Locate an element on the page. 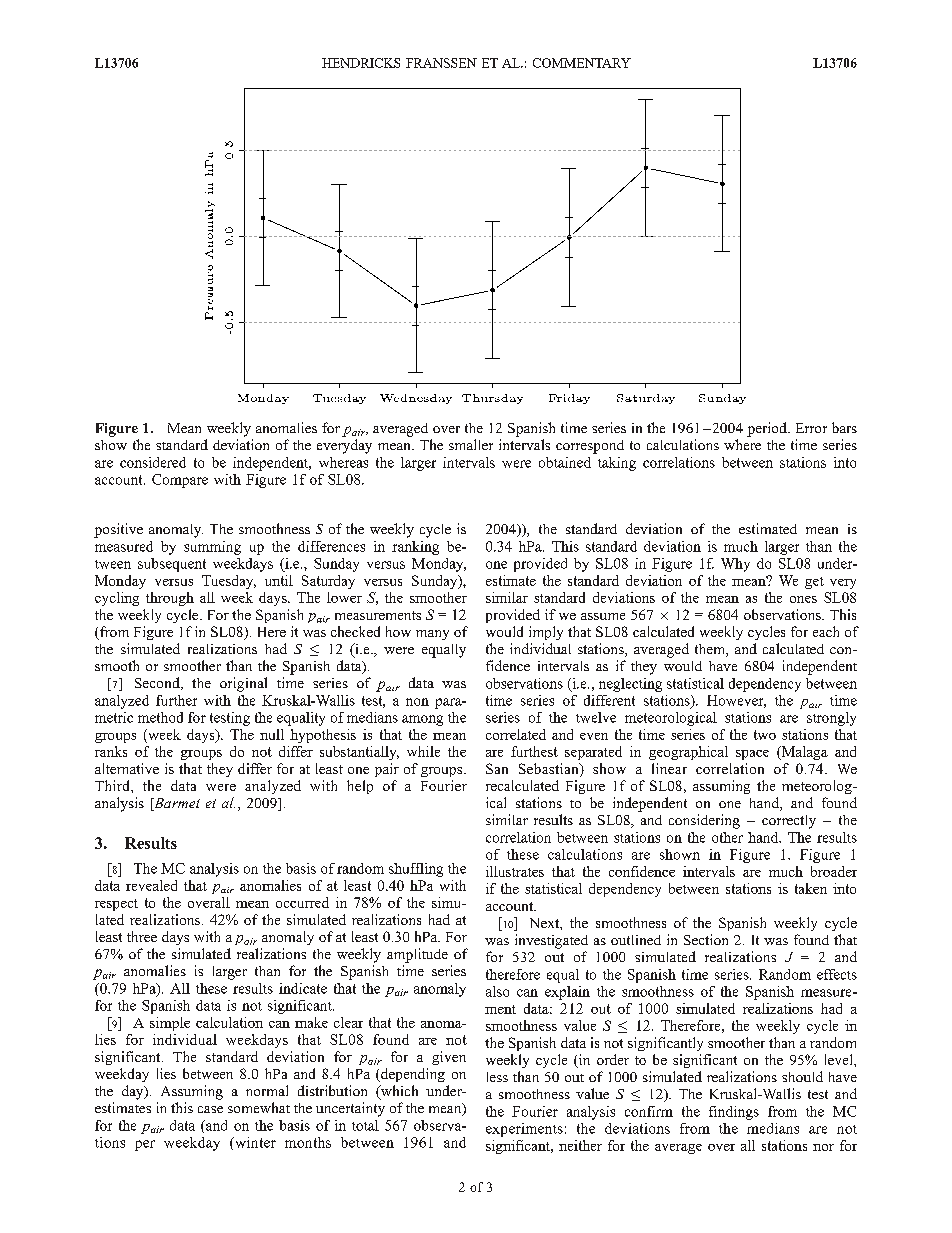 This image has height=1233, width=952. considered is located at coordinates (153, 462).
